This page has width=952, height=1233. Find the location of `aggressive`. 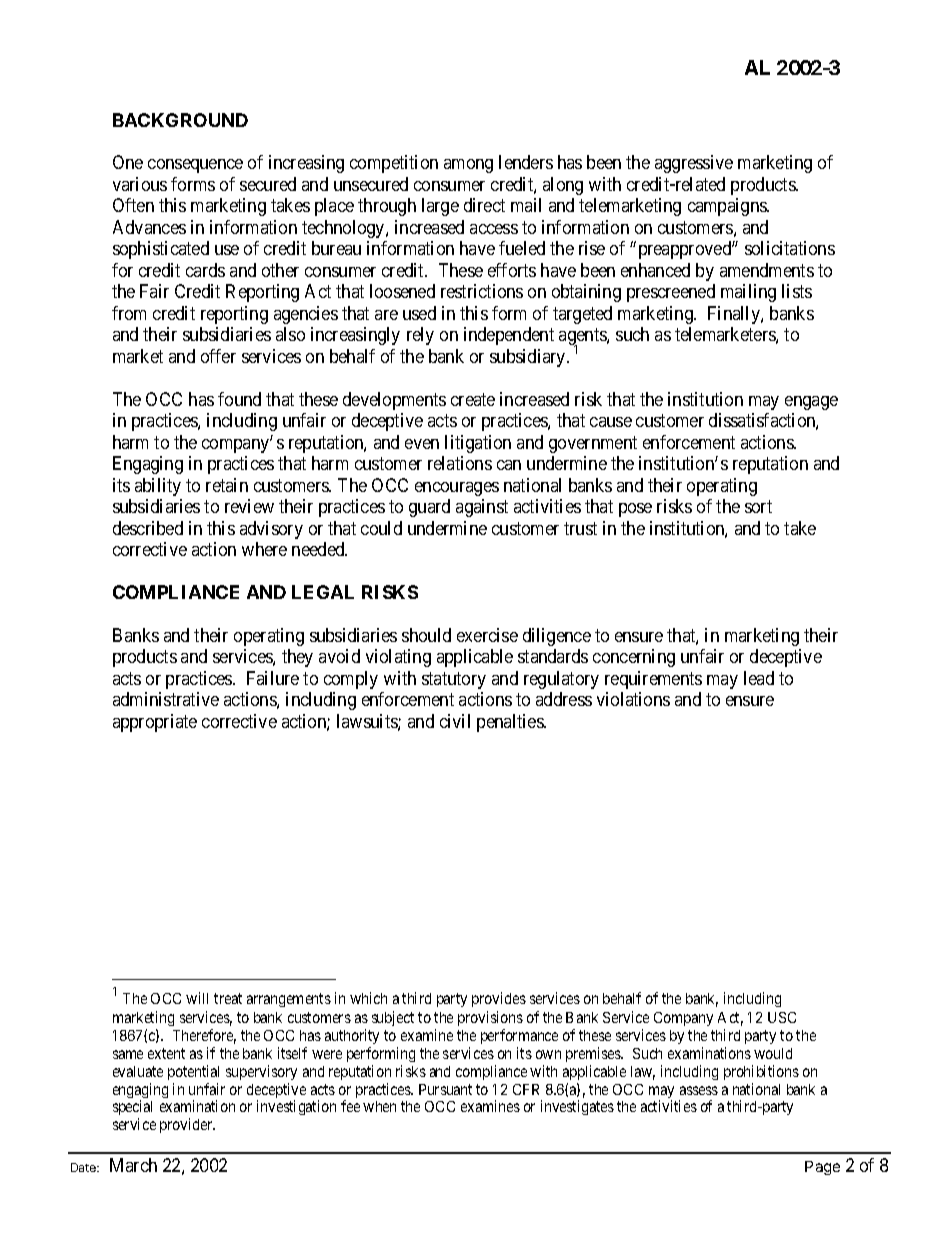

aggressive is located at coordinates (694, 164).
